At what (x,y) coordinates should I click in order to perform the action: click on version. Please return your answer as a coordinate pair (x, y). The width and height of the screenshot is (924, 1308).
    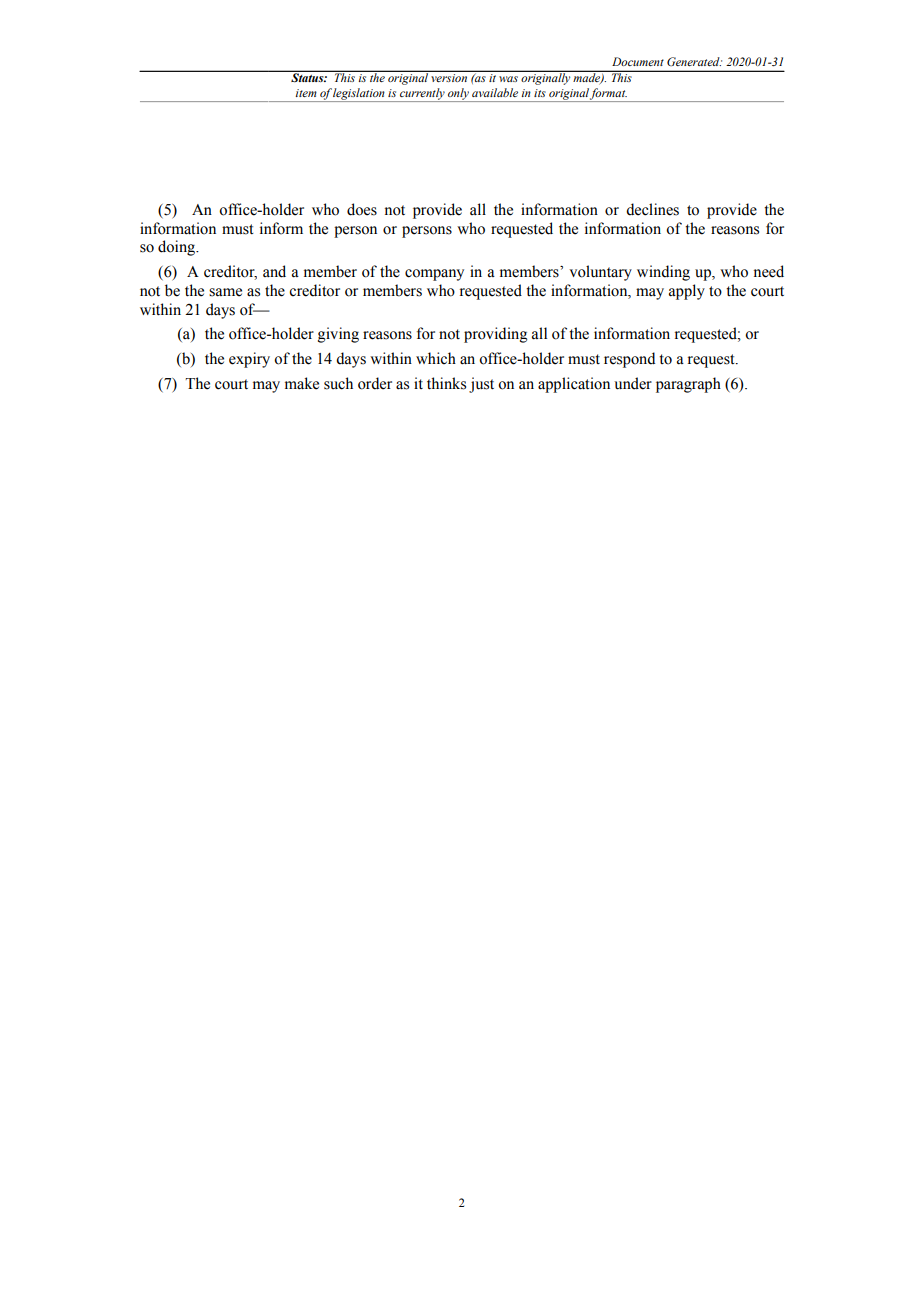
    Looking at the image, I should click on (449, 78).
